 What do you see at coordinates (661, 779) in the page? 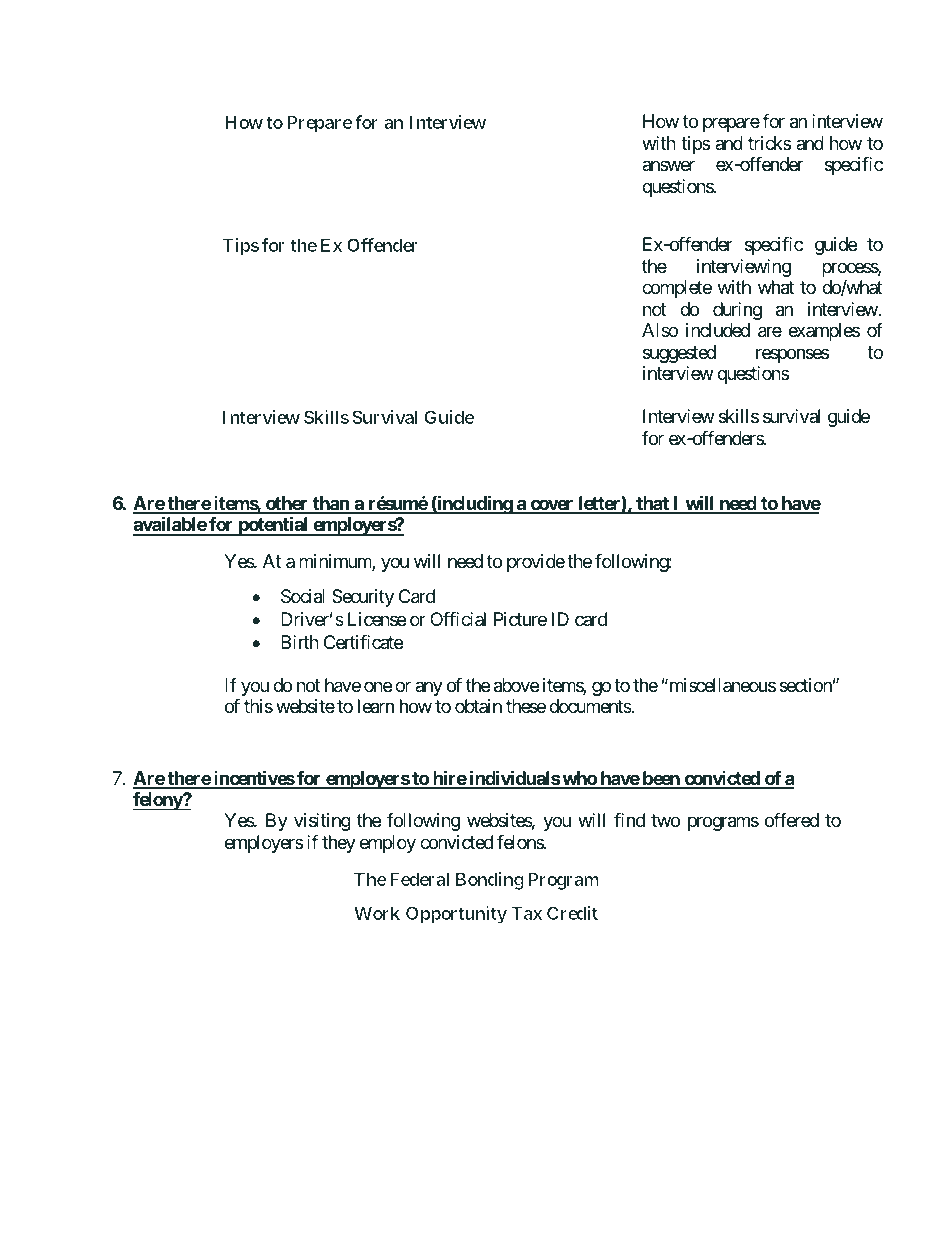
I see `been` at bounding box center [661, 779].
